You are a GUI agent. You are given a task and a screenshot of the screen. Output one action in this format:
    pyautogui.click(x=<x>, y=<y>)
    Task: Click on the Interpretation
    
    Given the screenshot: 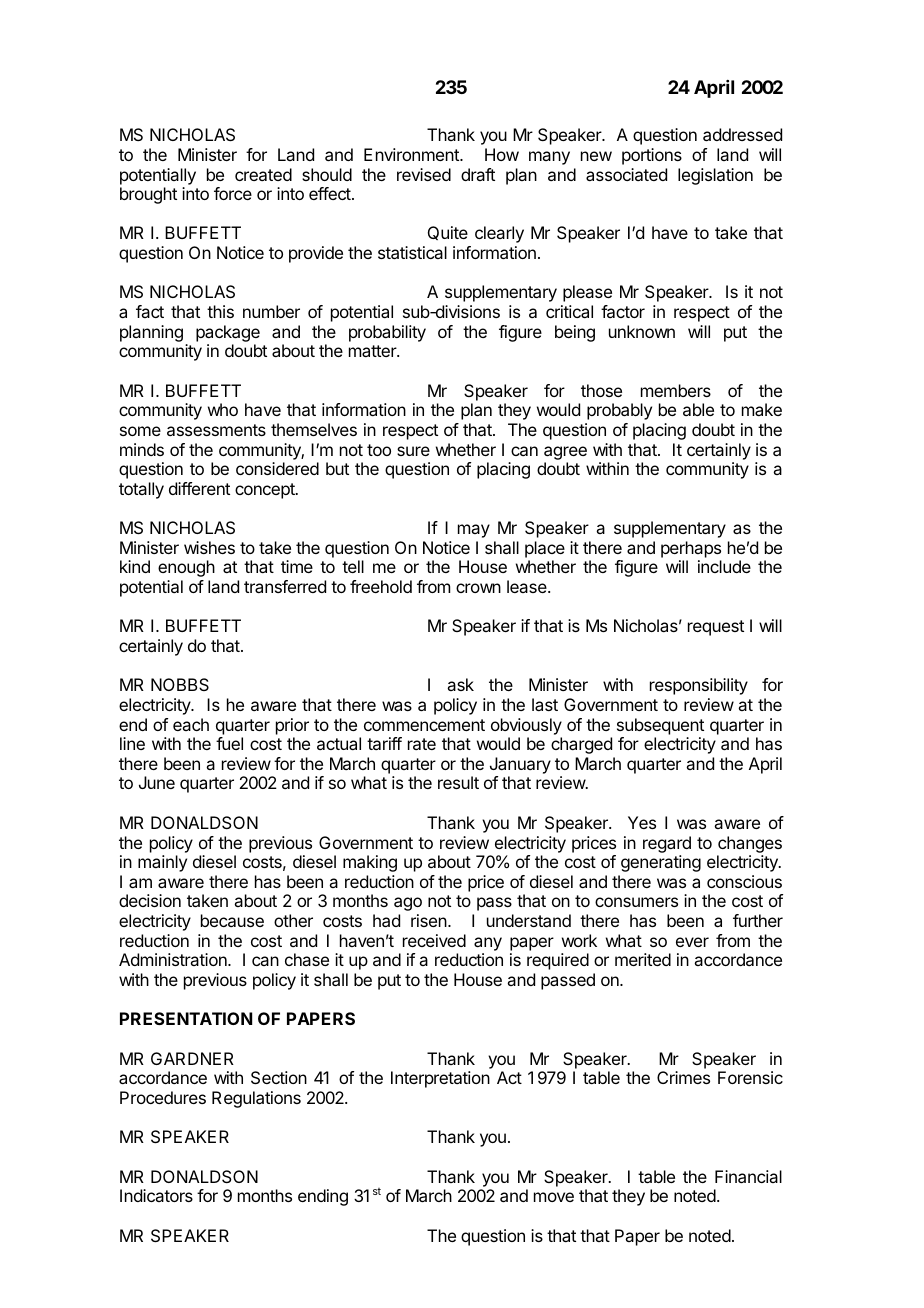 What is the action you would take?
    pyautogui.click(x=440, y=1079)
